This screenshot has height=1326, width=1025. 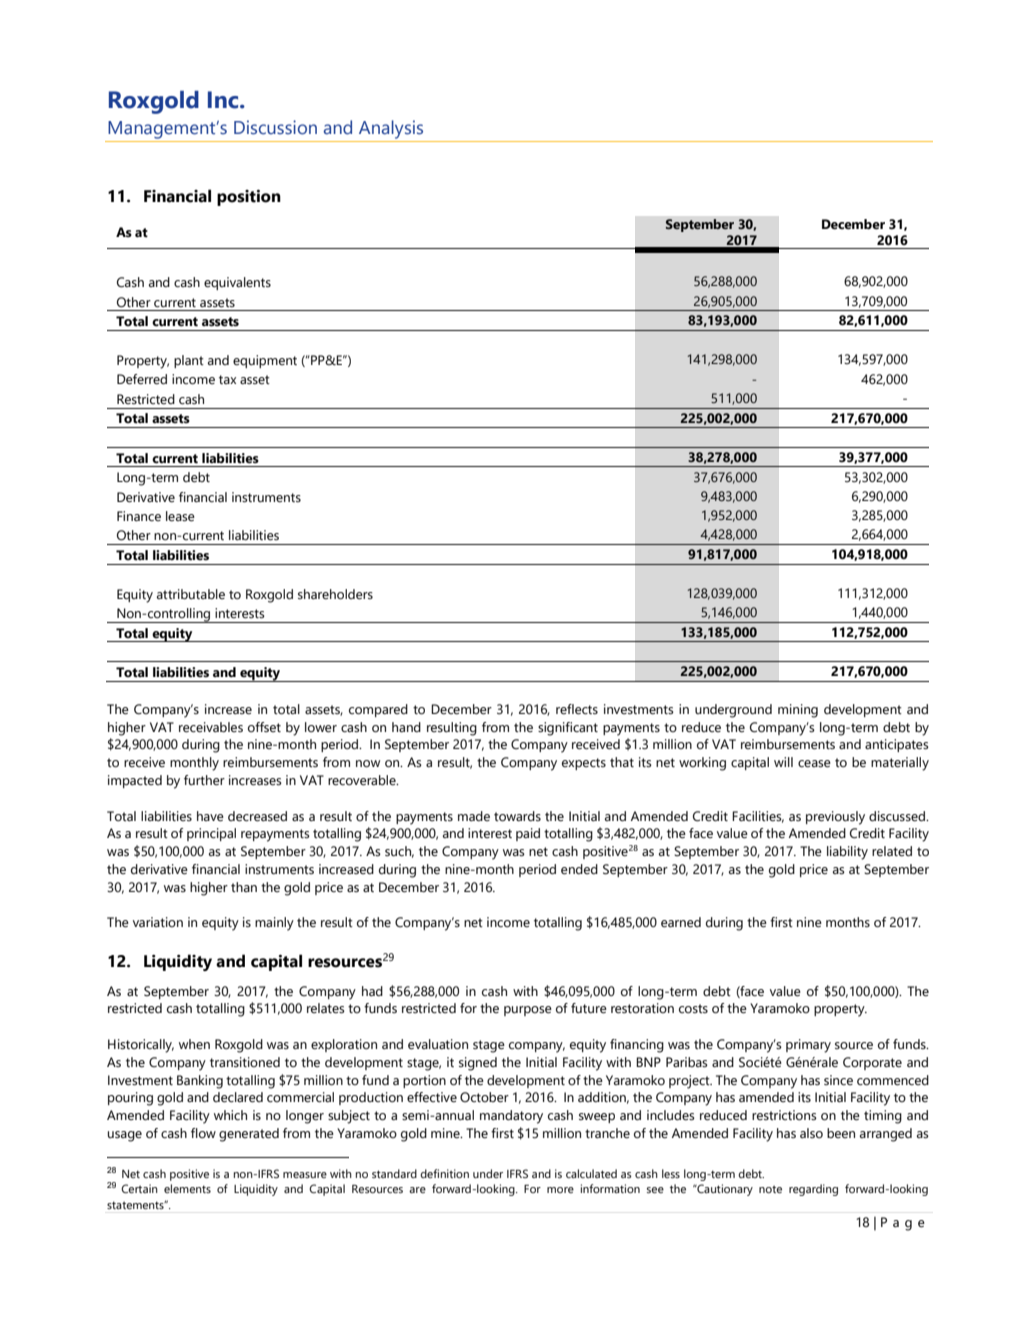 What do you see at coordinates (798, 711) in the screenshot?
I see `mining` at bounding box center [798, 711].
